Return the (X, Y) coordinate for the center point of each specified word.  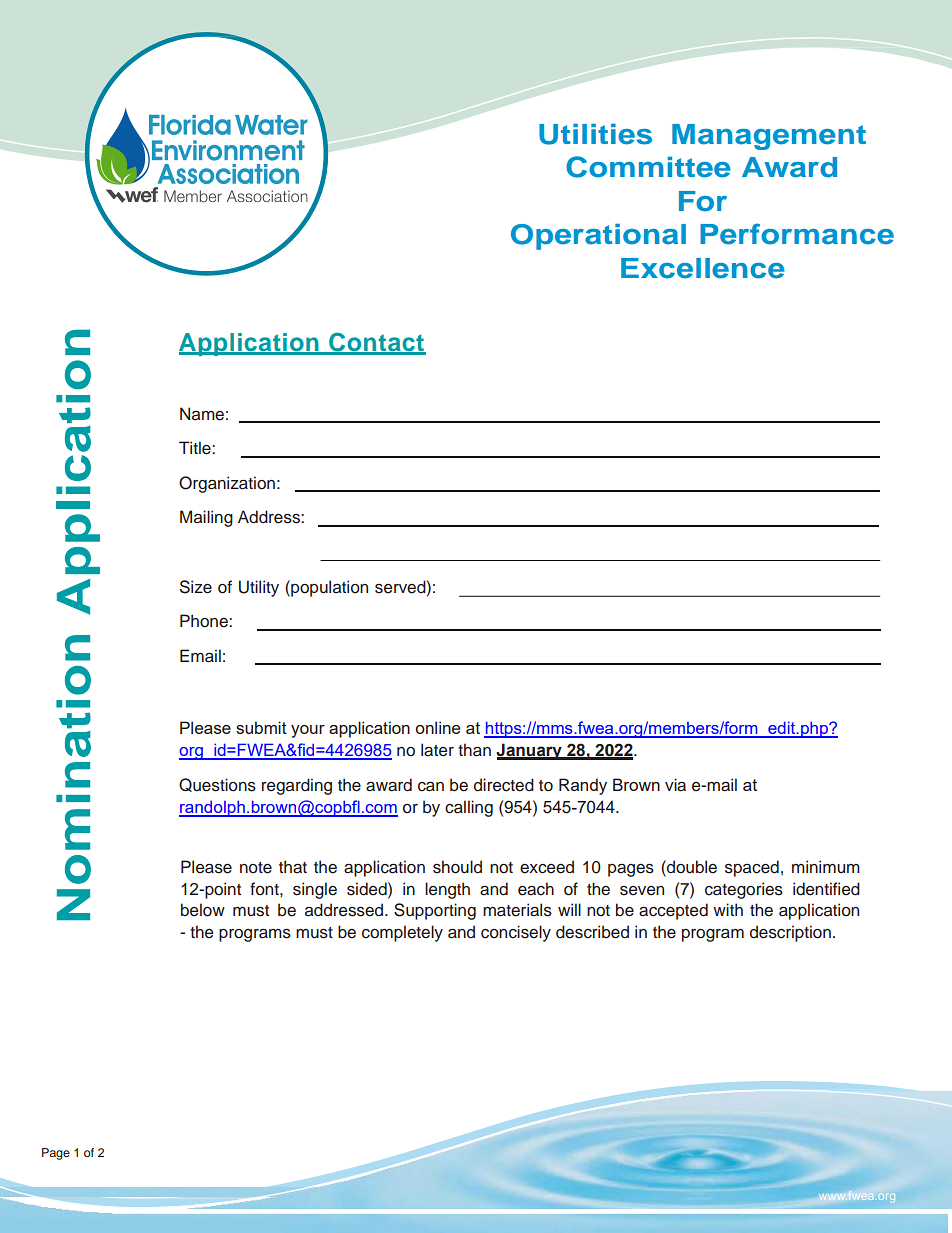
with (728, 909)
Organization (227, 484)
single (315, 890)
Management (769, 137)
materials (517, 910)
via (675, 785)
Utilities (595, 134)
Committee (648, 167)
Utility (259, 588)
